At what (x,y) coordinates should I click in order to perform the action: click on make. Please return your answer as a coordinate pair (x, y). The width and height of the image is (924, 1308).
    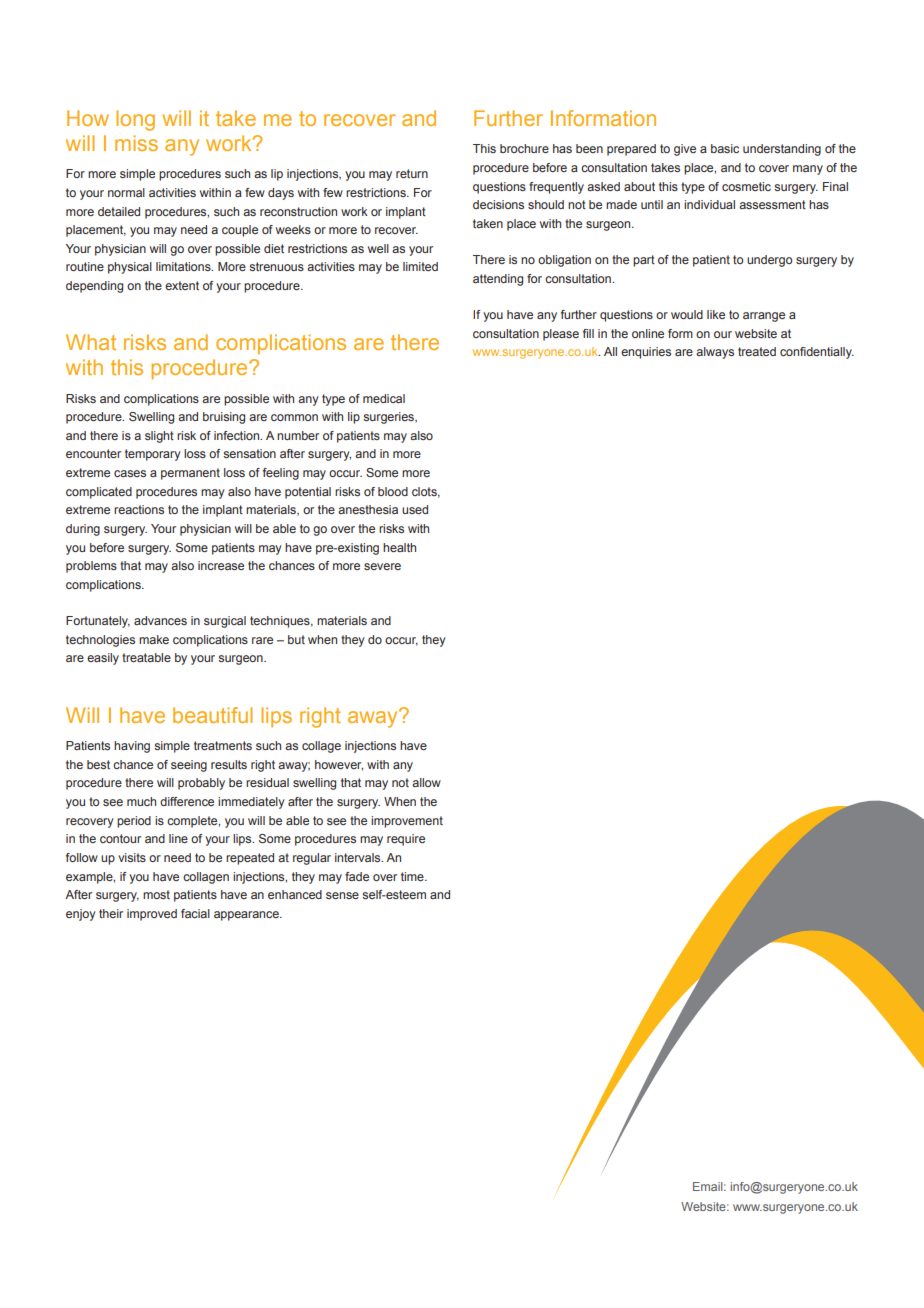
    Looking at the image, I should click on (154, 639).
